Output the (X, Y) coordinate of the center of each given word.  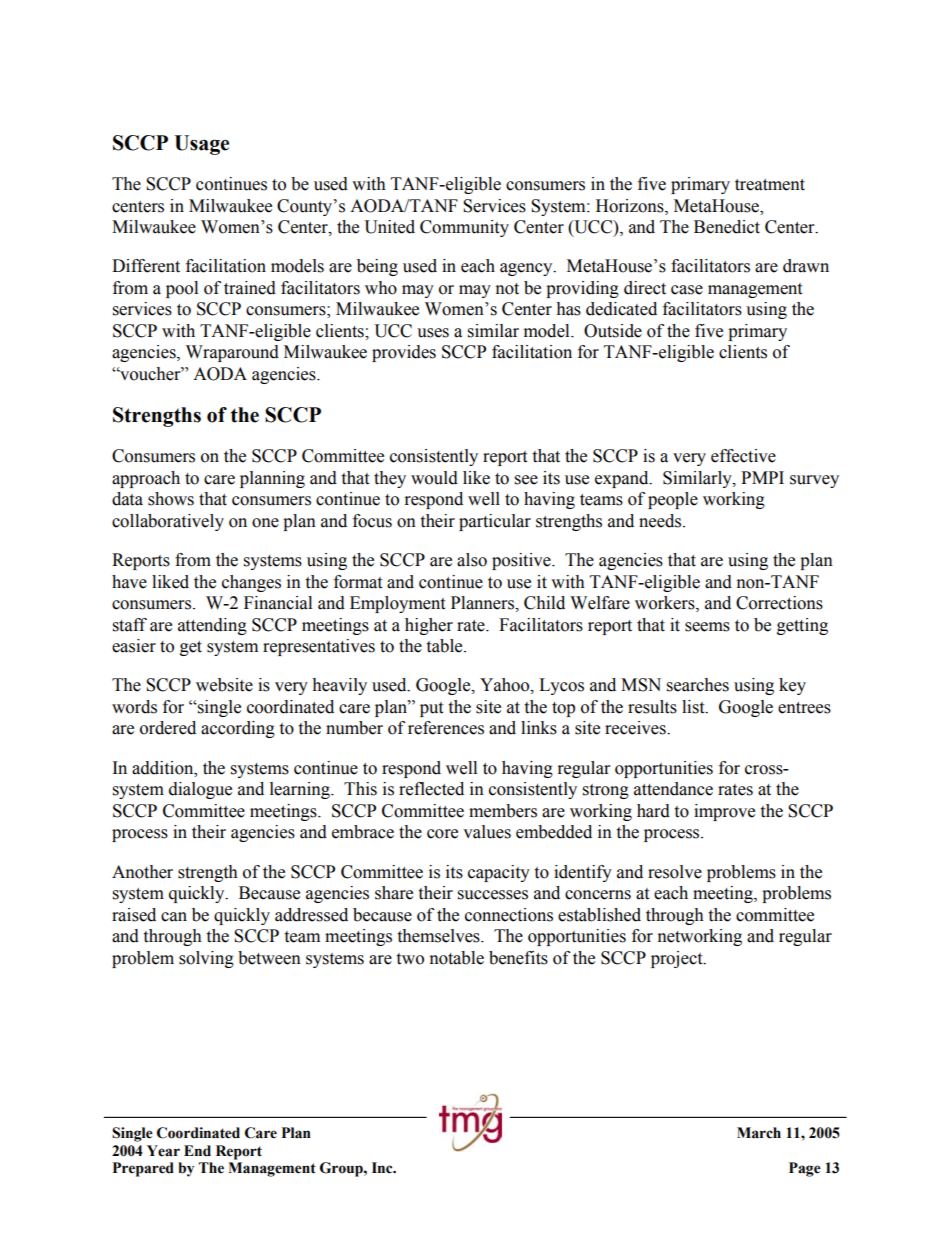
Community (464, 228)
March (759, 1133)
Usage (201, 145)
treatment (770, 185)
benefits (518, 958)
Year (163, 1151)
